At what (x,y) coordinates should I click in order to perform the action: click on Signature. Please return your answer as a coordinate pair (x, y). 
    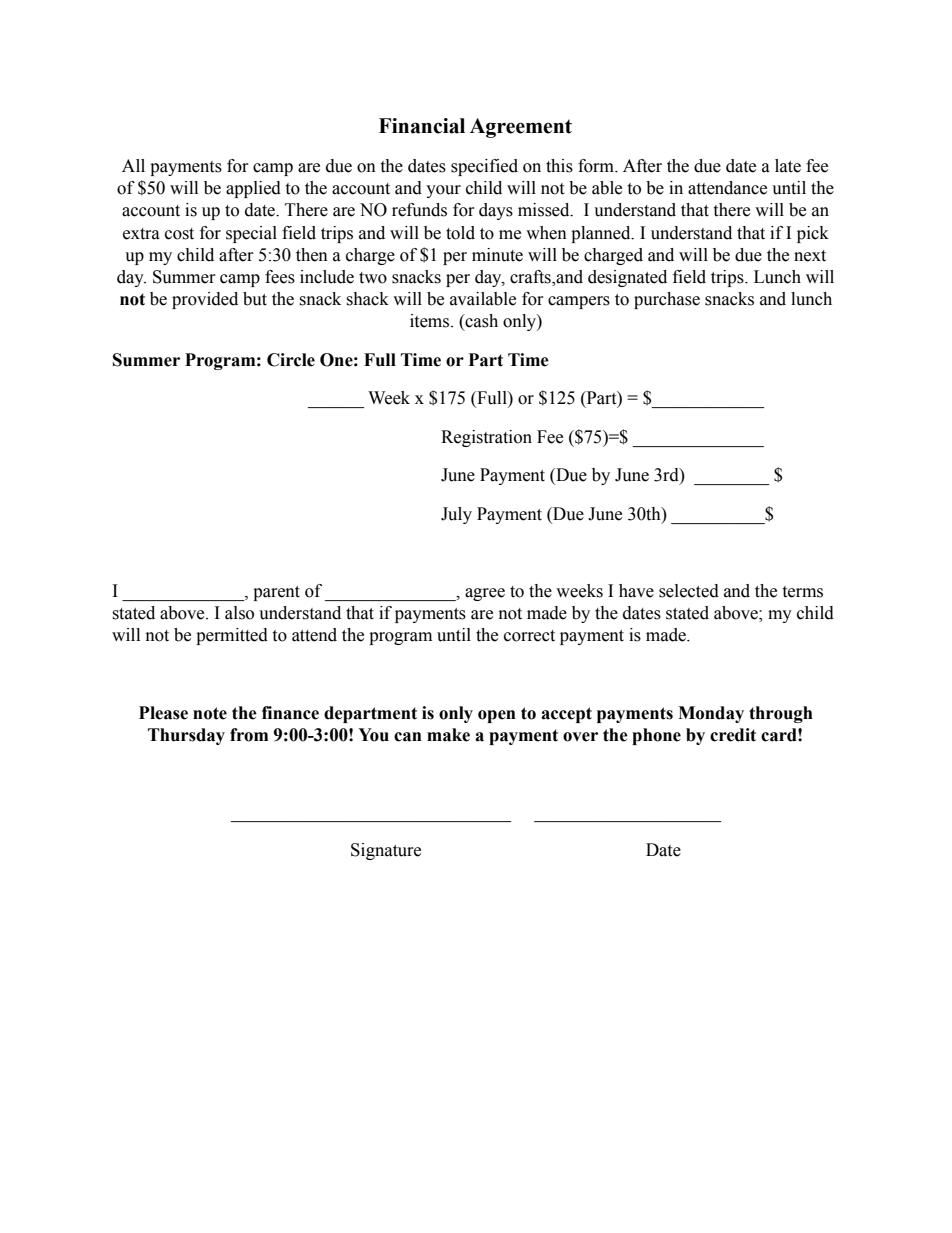
    Looking at the image, I should click on (386, 851).
